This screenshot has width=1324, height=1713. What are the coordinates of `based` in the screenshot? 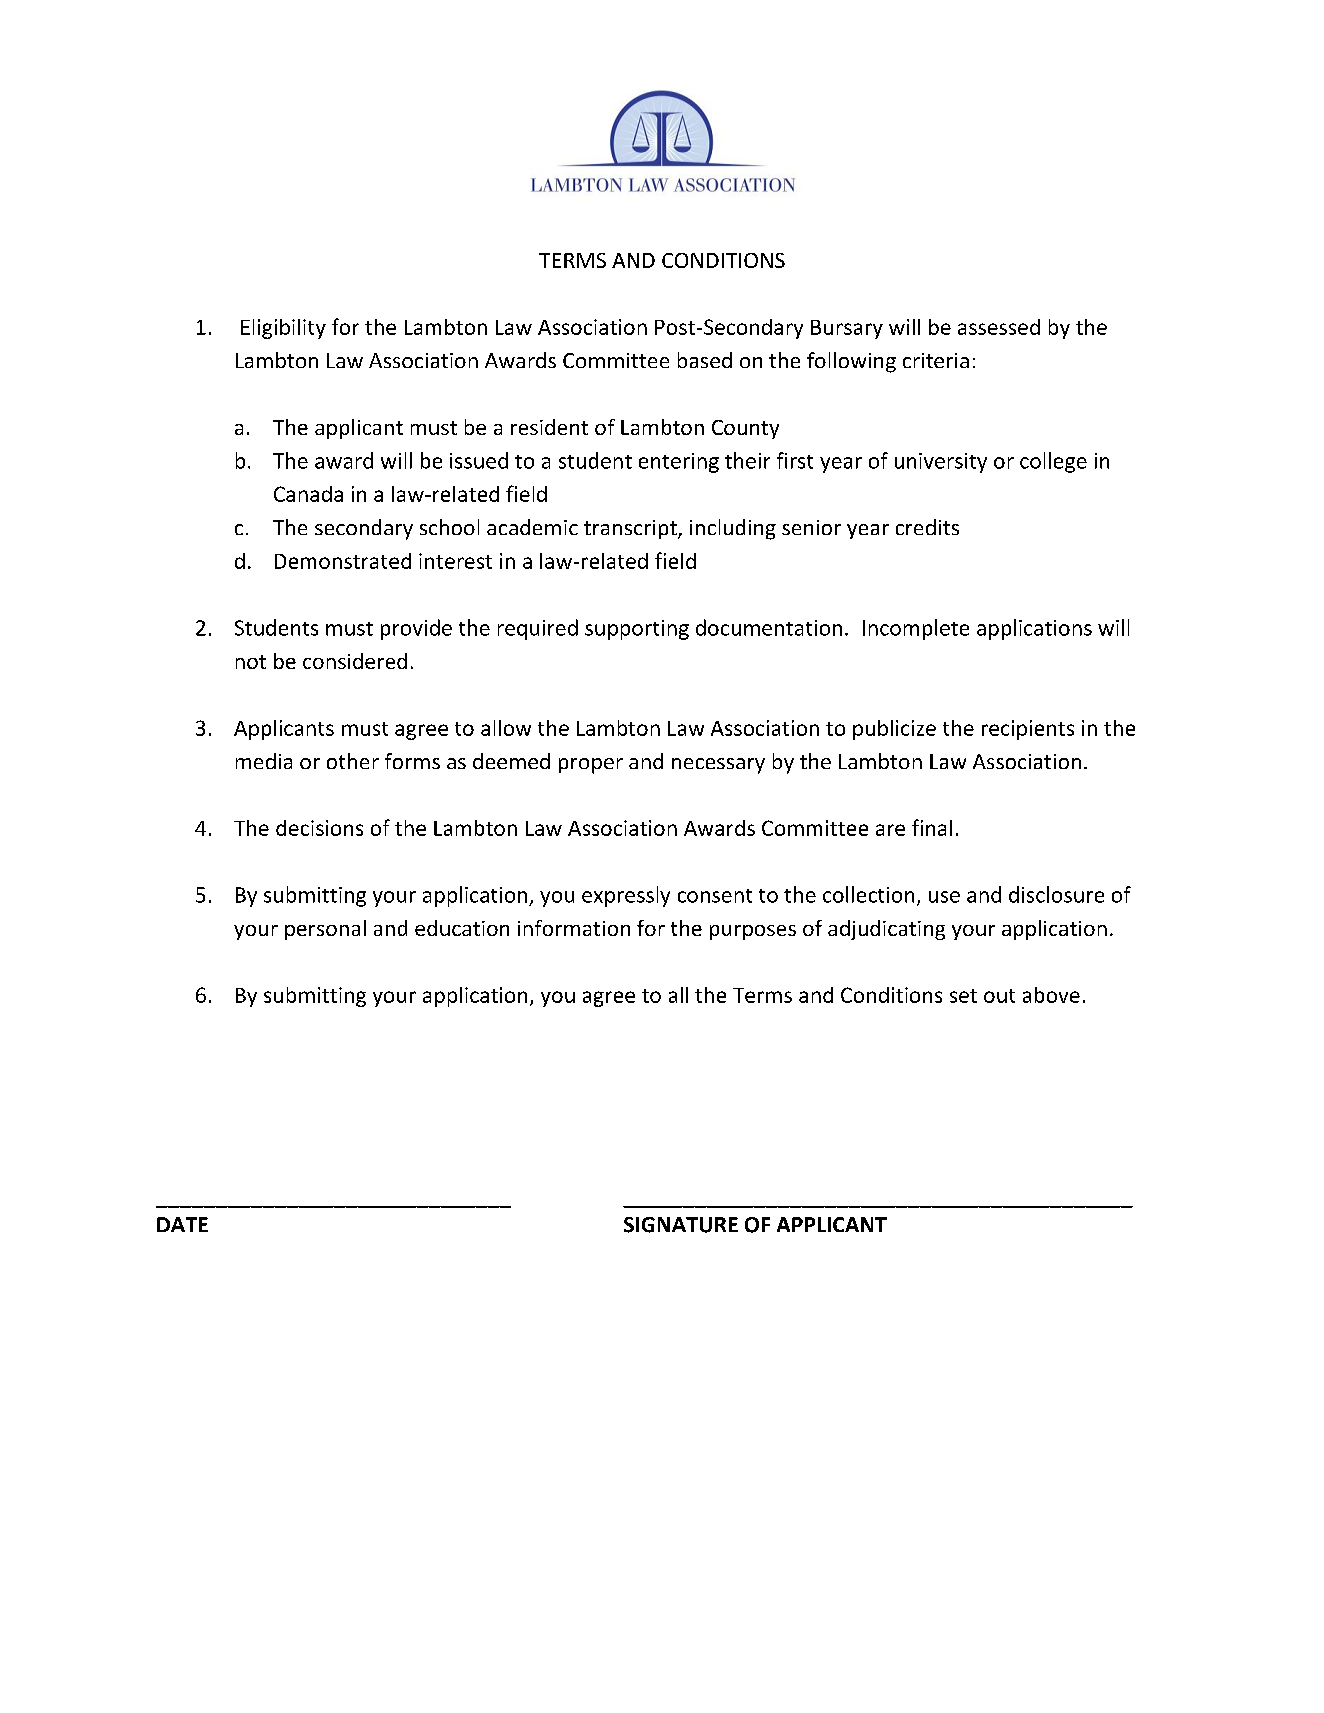 It's located at (705, 360).
